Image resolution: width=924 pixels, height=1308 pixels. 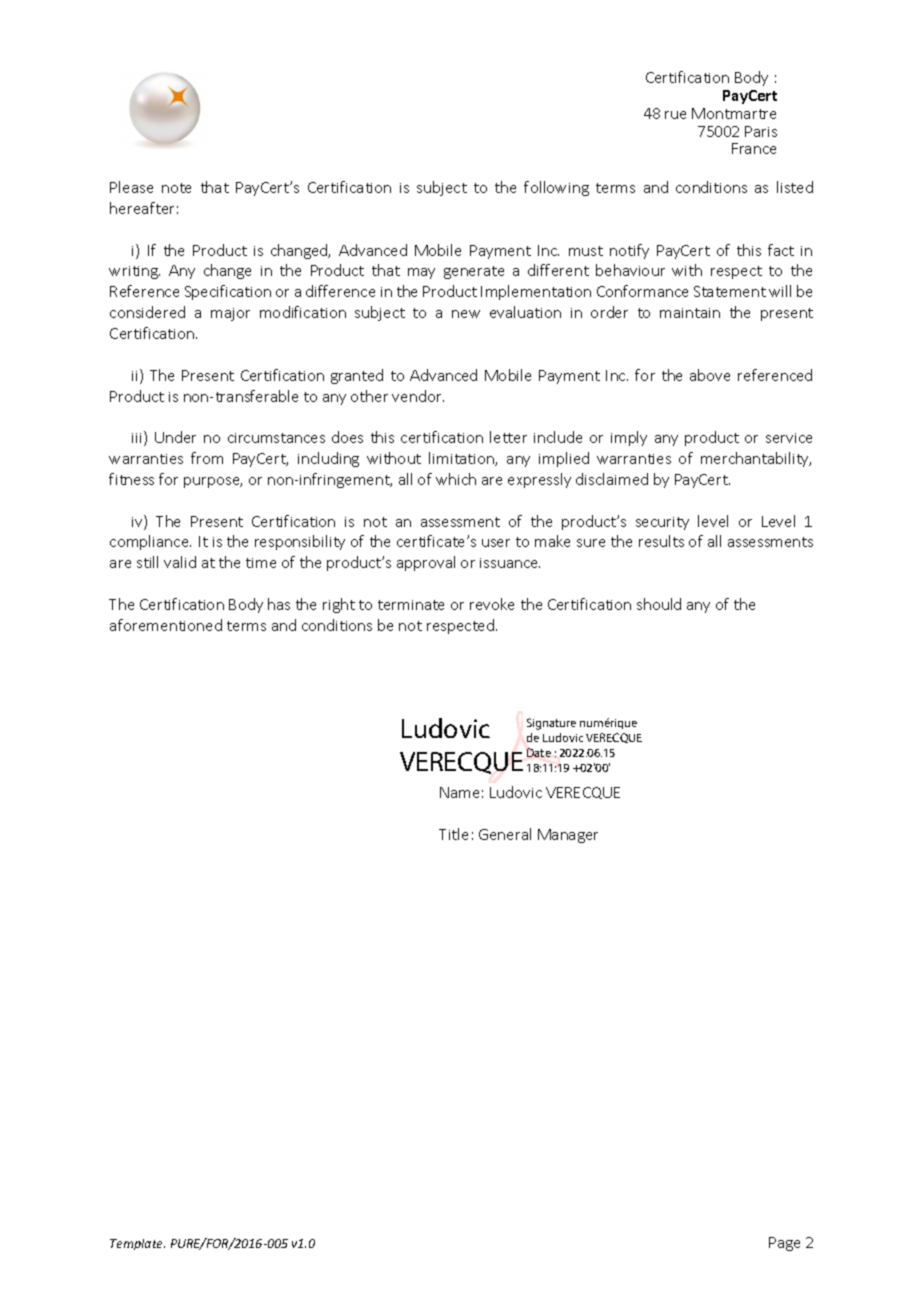 I want to click on above, so click(x=710, y=375).
